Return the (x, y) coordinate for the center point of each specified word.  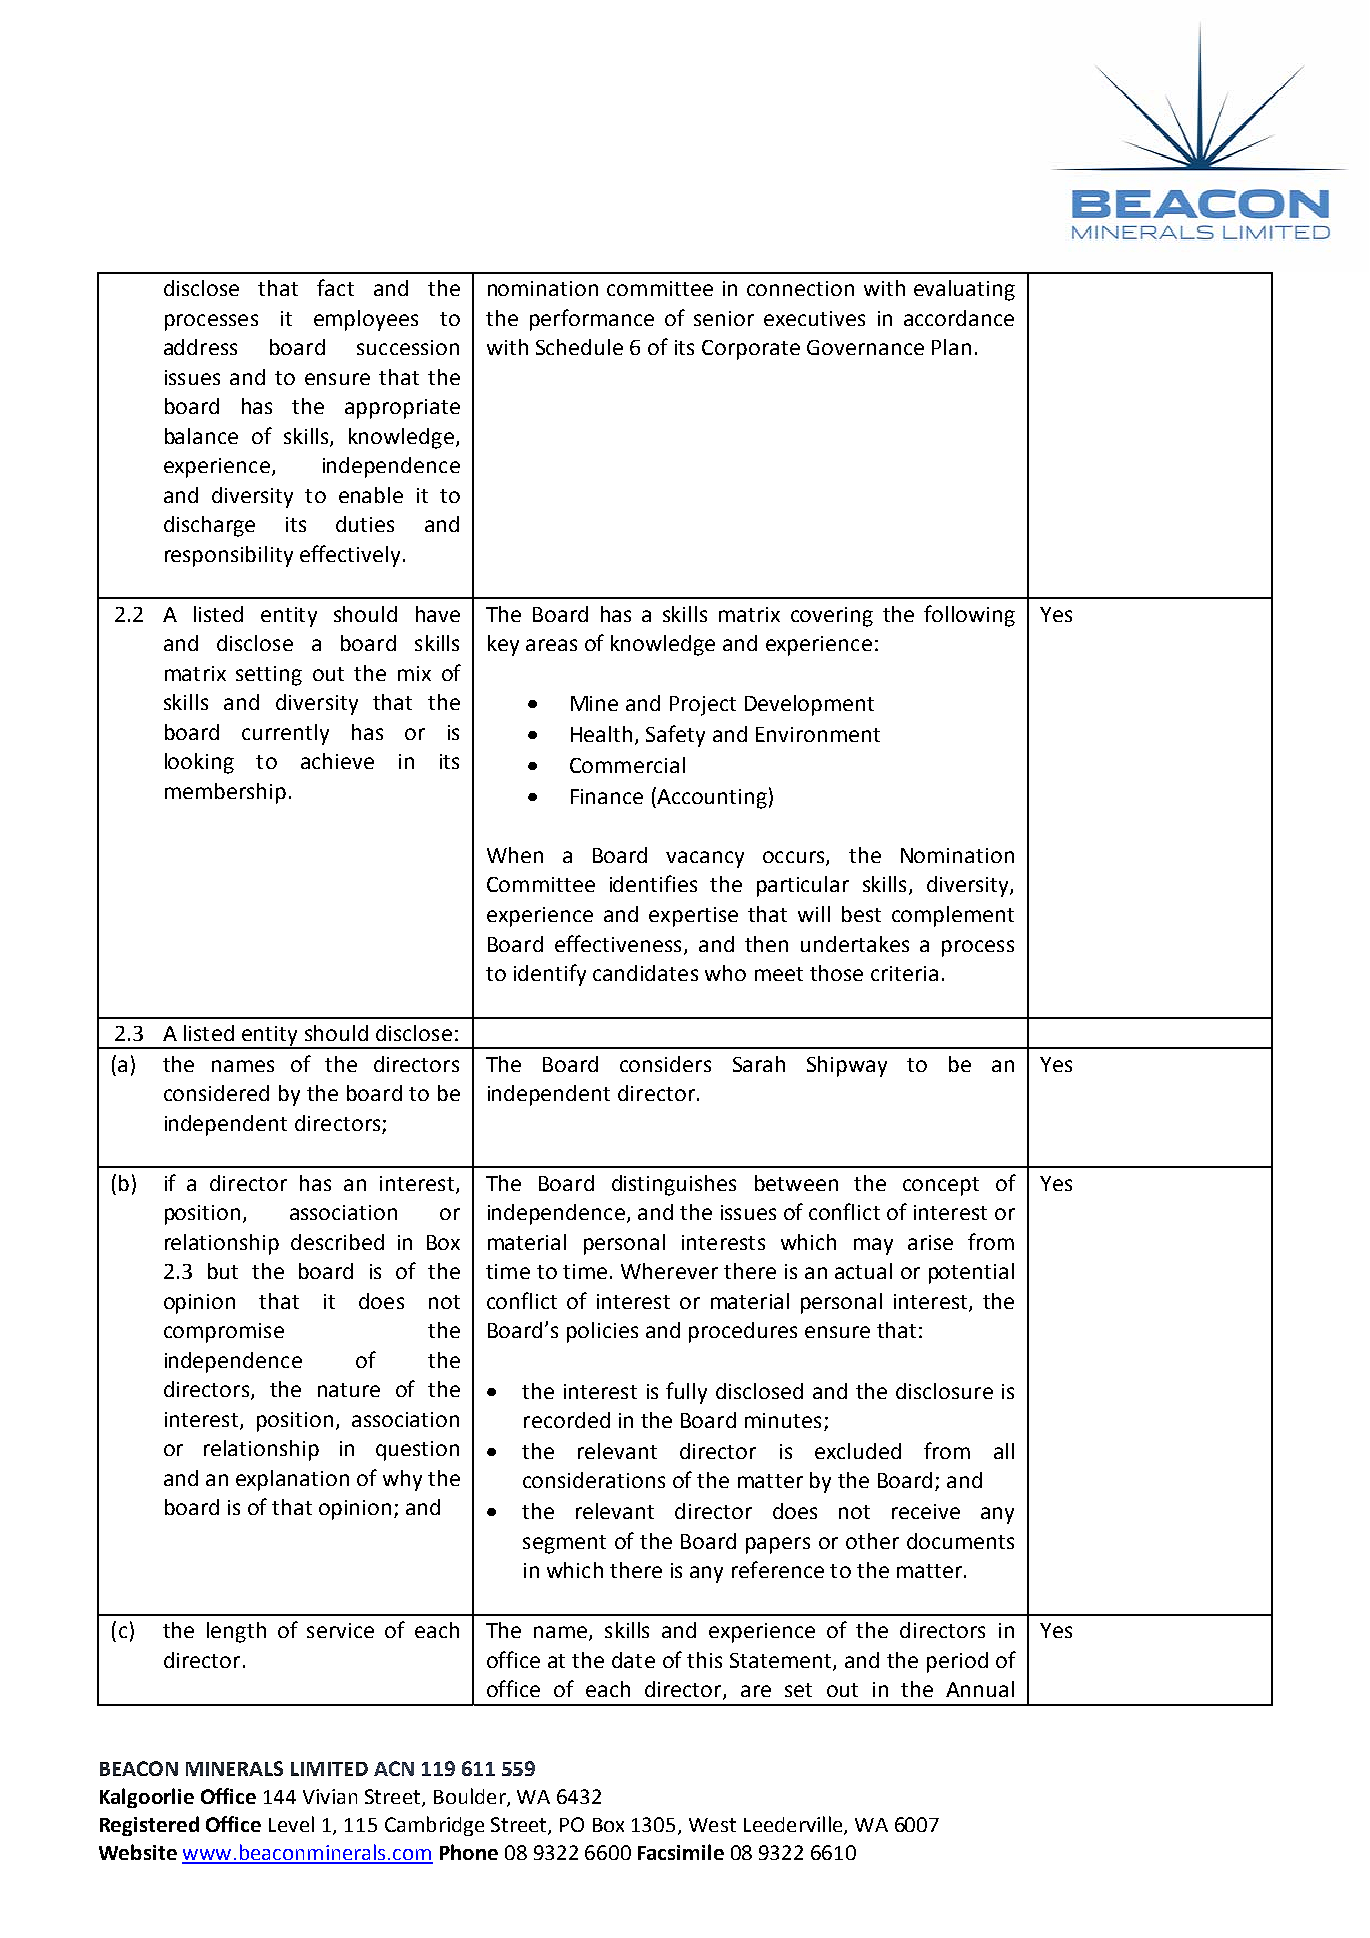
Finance (607, 796)
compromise (224, 1333)
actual (863, 1271)
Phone (469, 1852)
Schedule (579, 347)
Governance (865, 347)
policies (602, 1332)
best (861, 914)
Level (291, 1824)
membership (225, 793)
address (200, 347)
